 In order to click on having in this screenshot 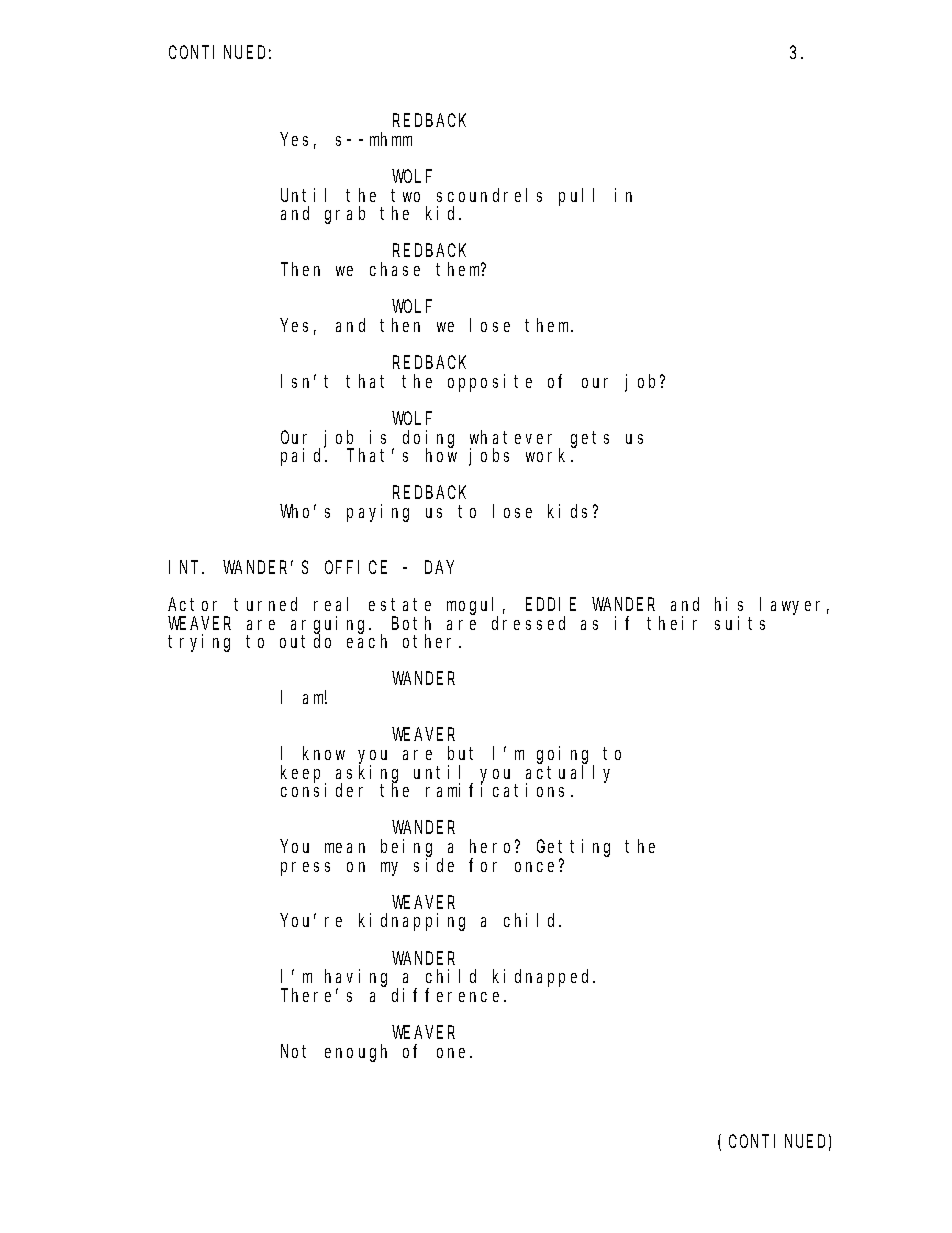, I will do `click(356, 979)`.
